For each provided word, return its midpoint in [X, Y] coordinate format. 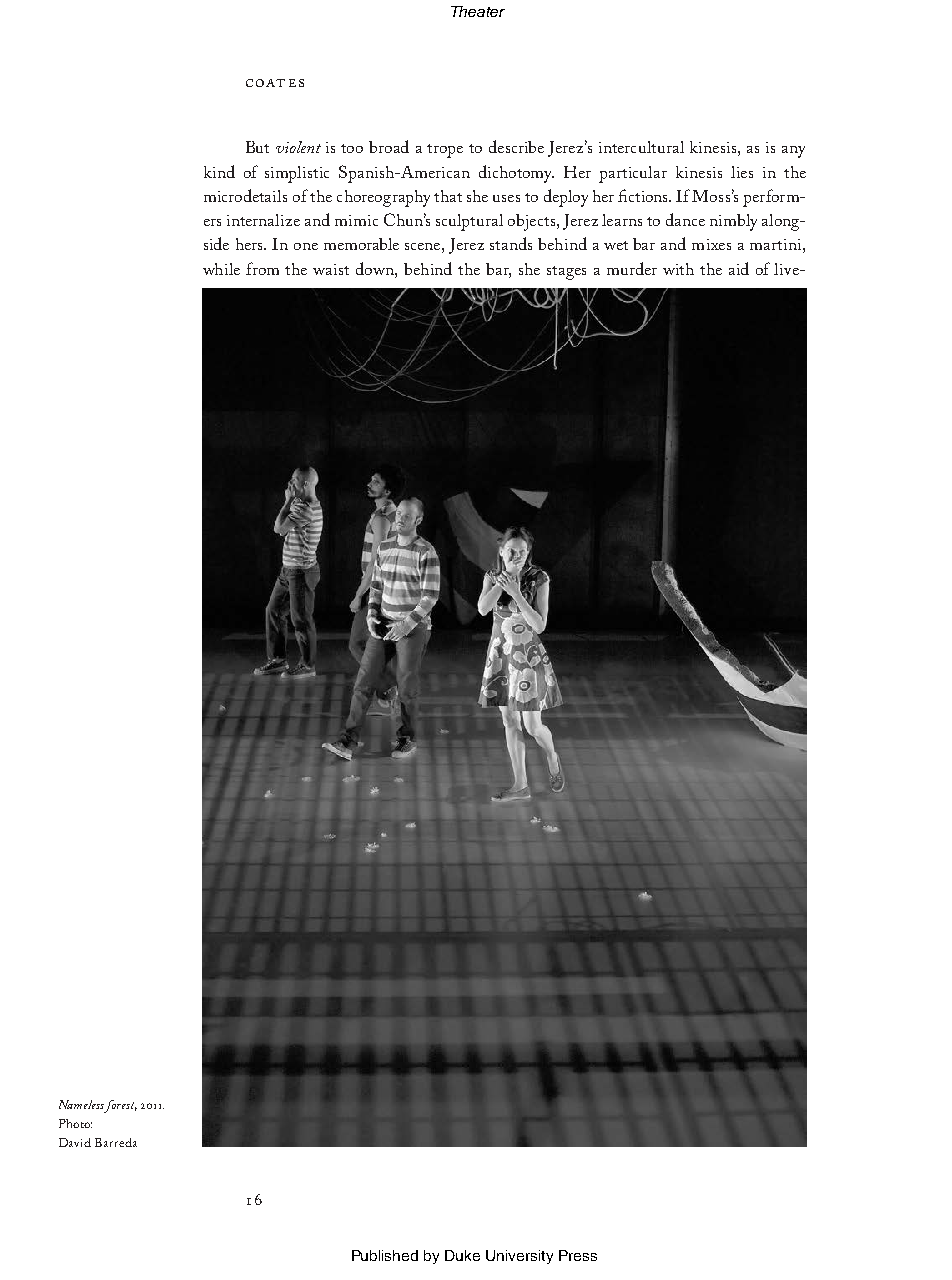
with [678, 269]
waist [331, 269]
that [448, 196]
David [75, 1142]
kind [219, 171]
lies [742, 172]
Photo [75, 1123]
